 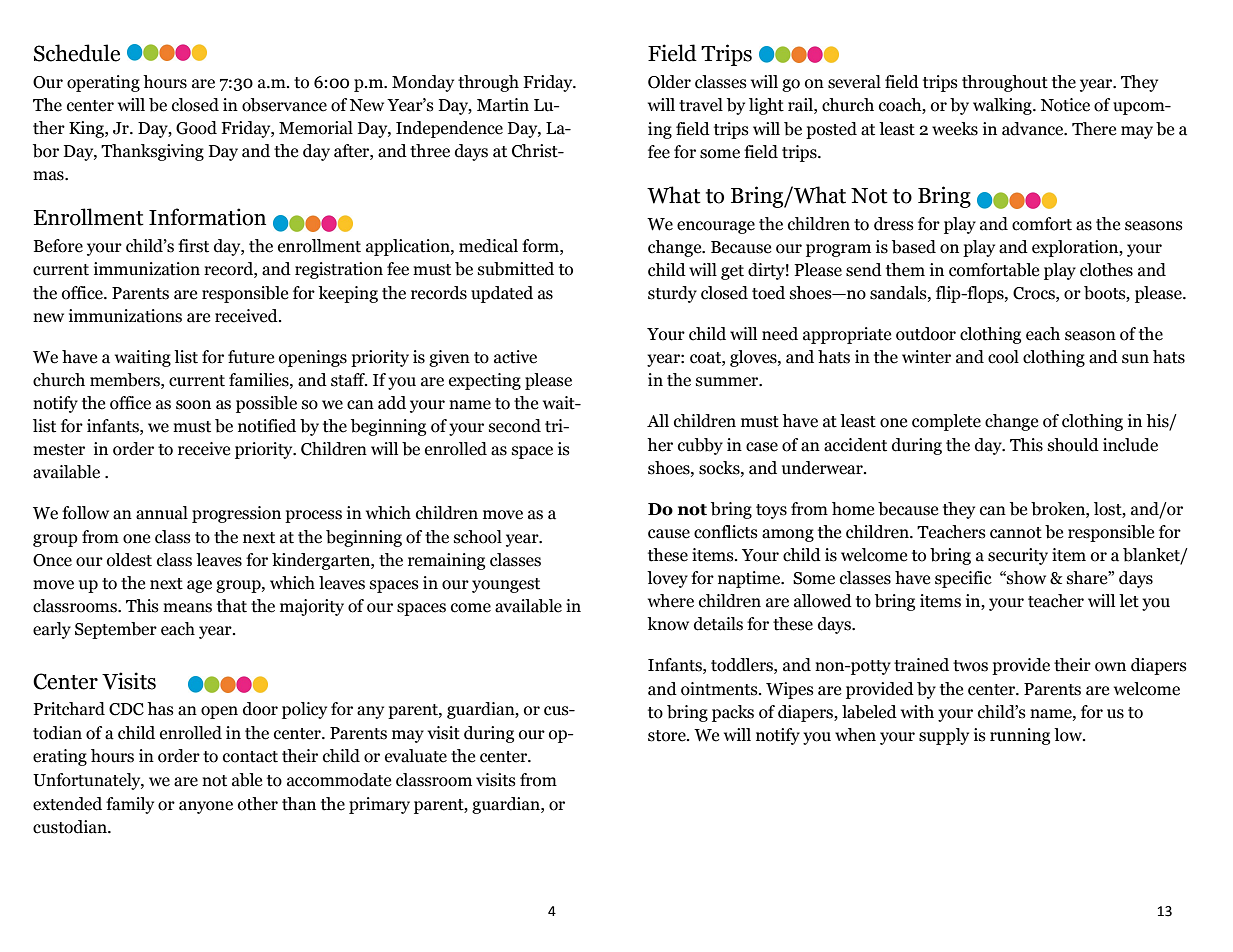 What do you see at coordinates (206, 807) in the page?
I see `anyone` at bounding box center [206, 807].
